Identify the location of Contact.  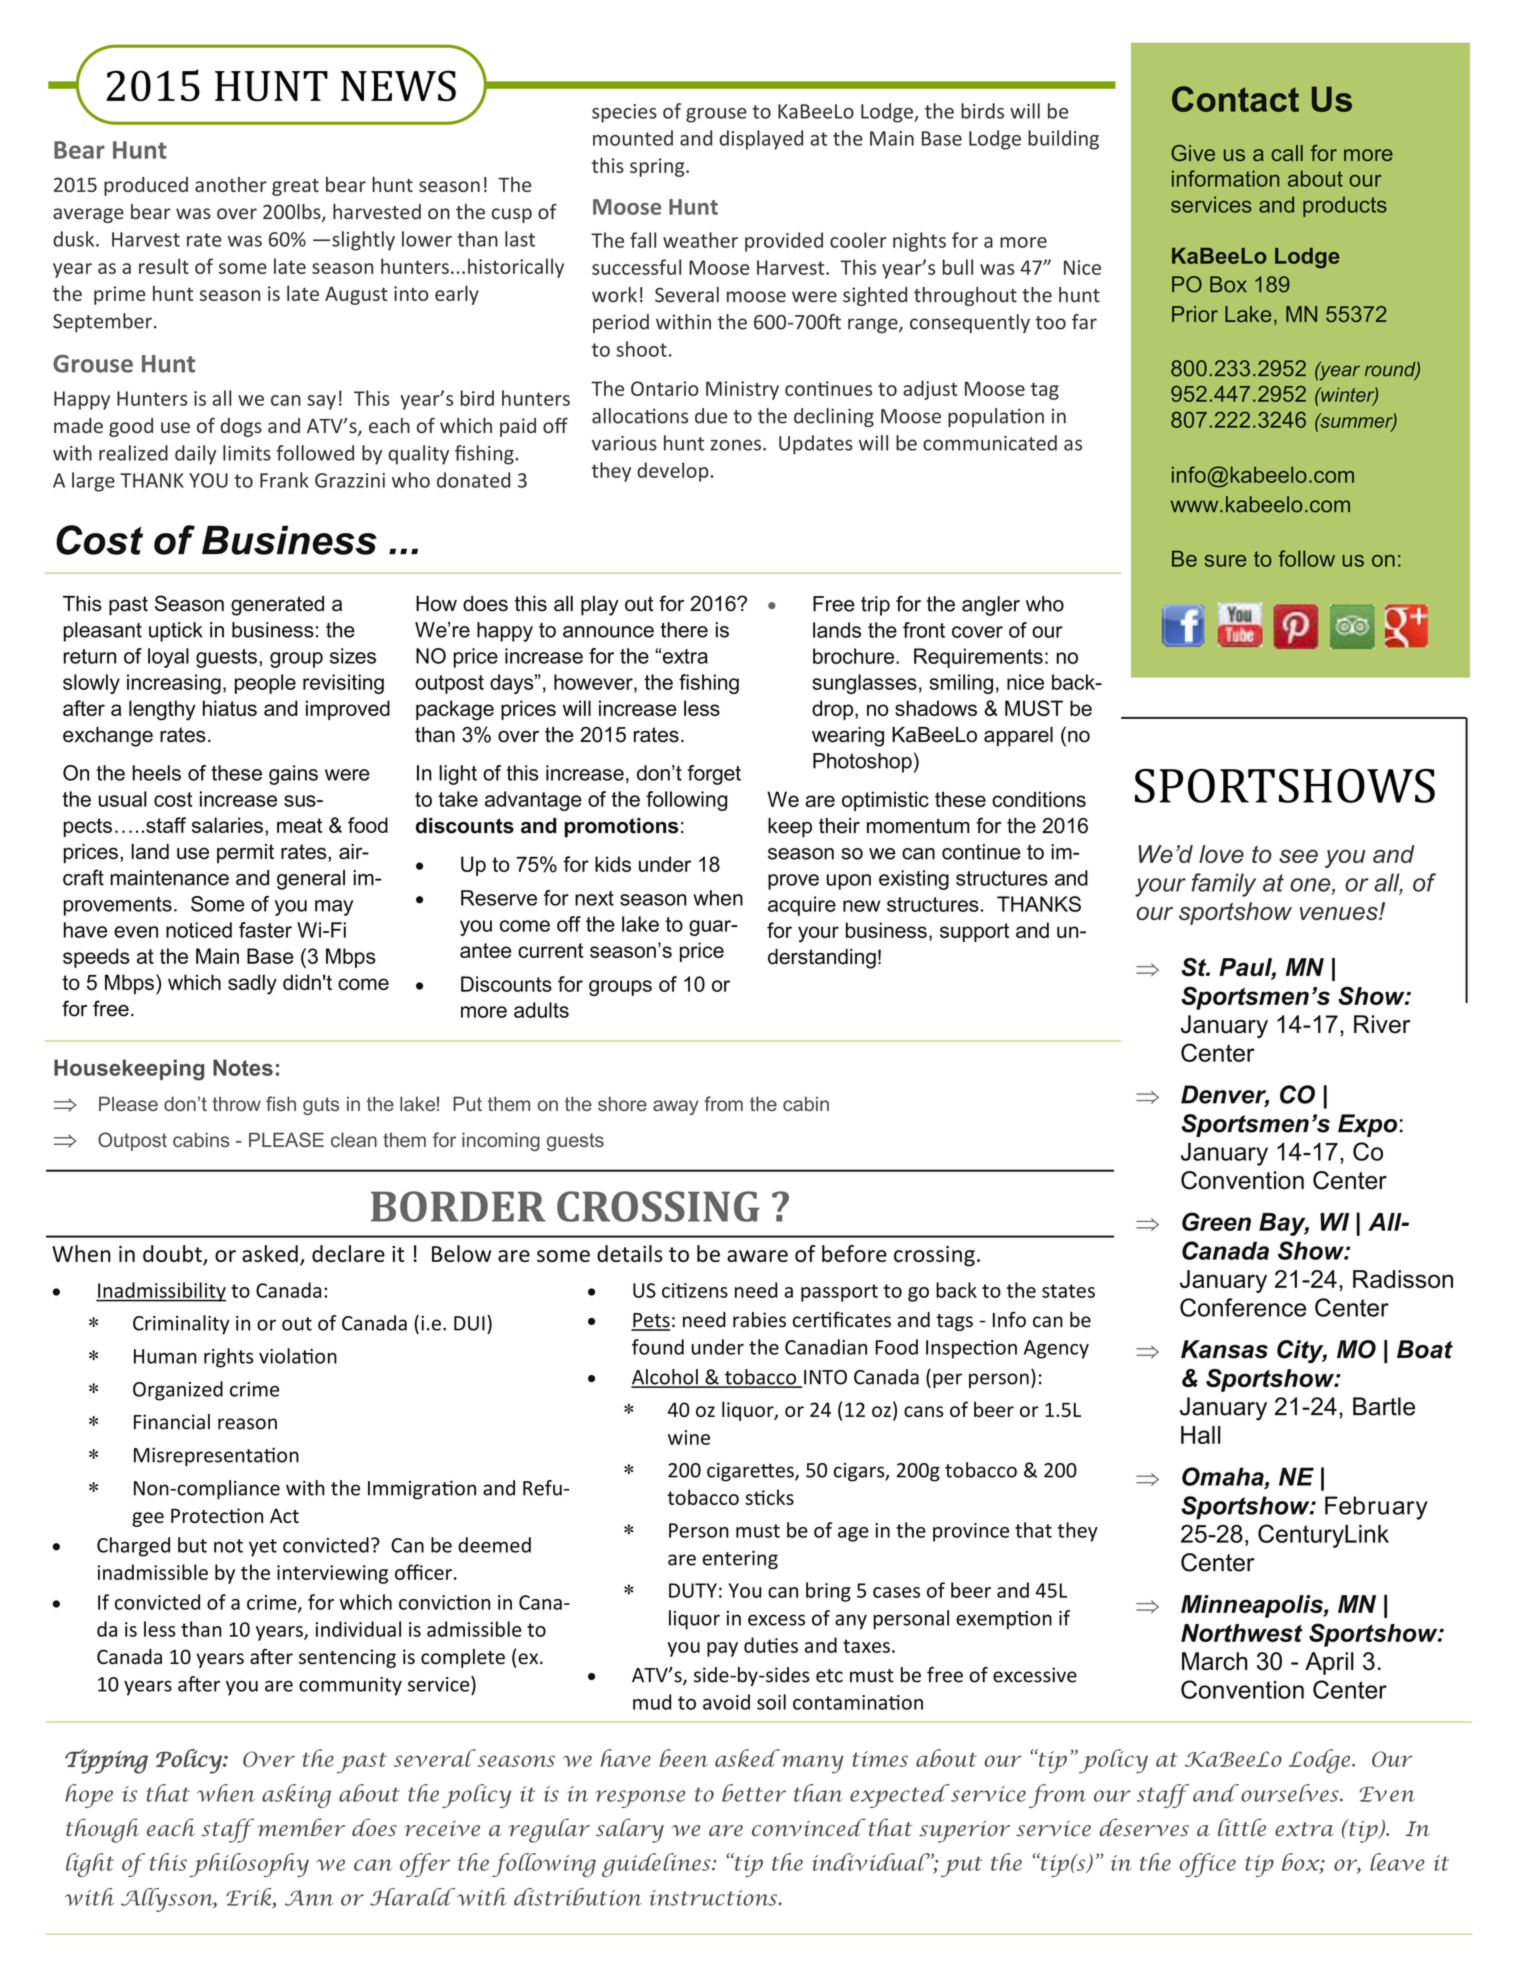
(1235, 99).
